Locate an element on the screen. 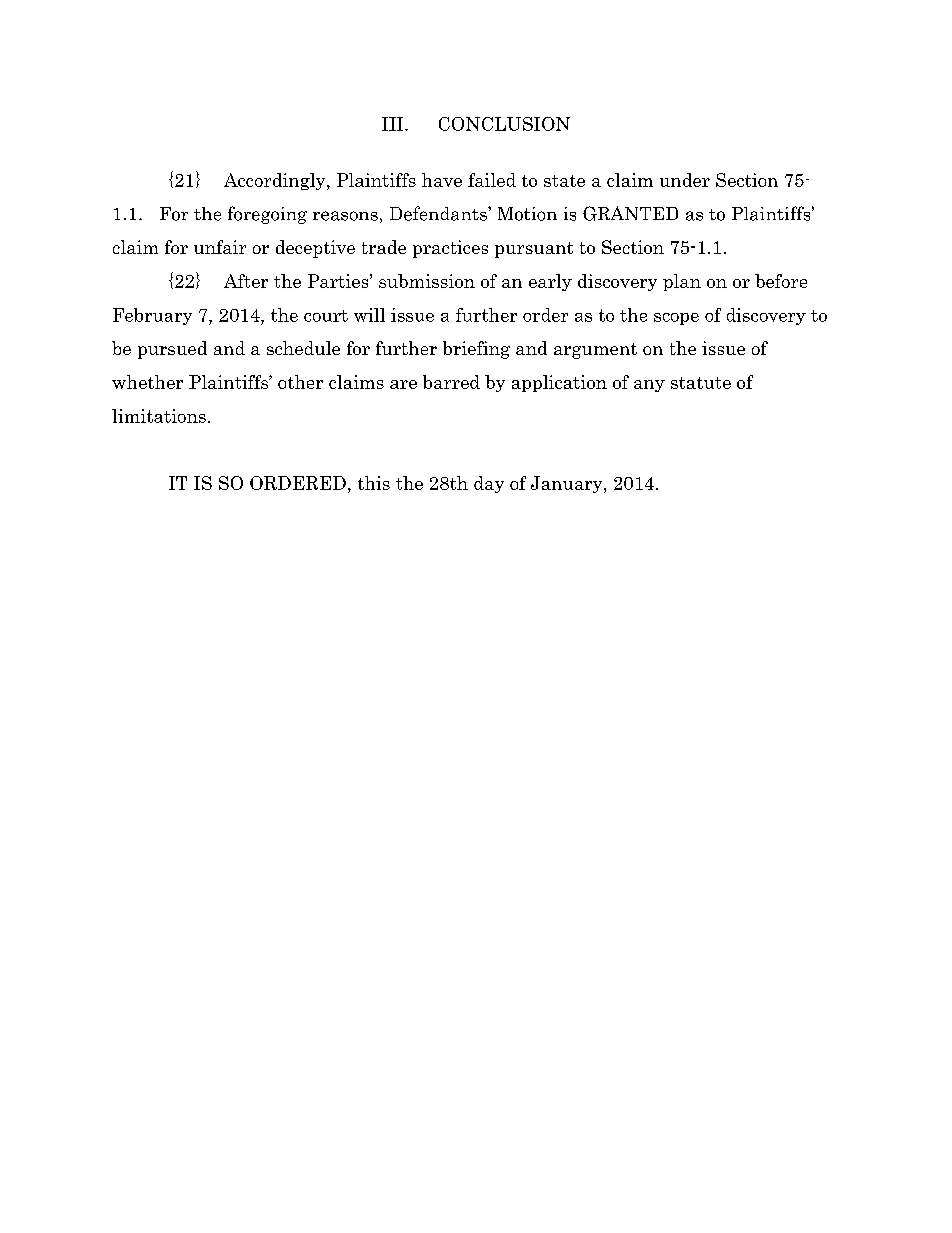  February is located at coordinates (152, 316).
